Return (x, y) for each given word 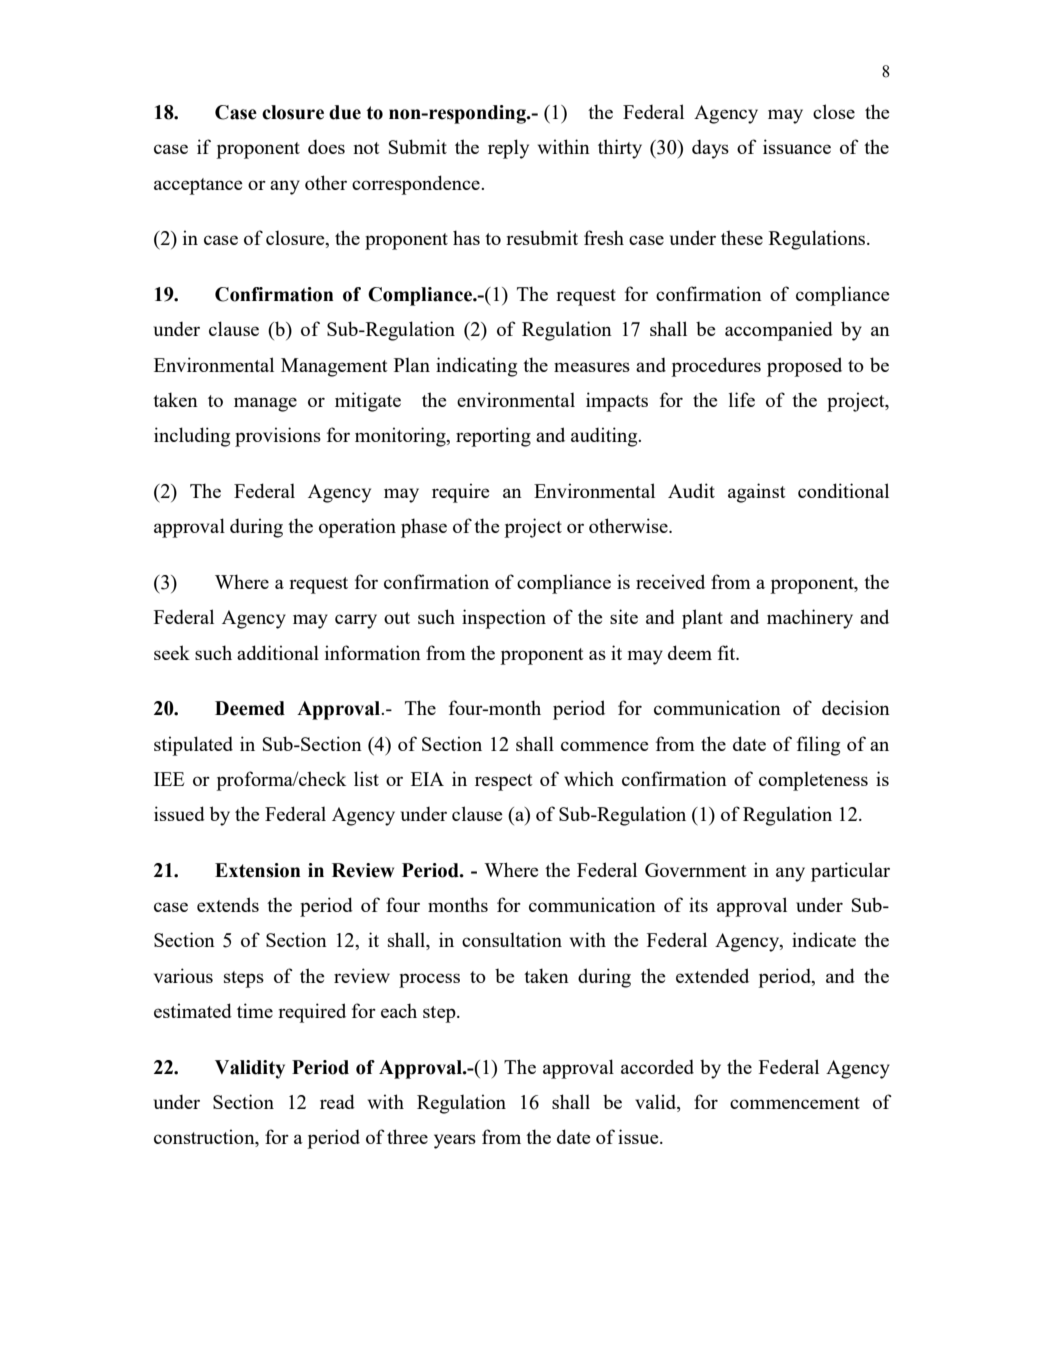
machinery (810, 619)
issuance (797, 146)
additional (278, 652)
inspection (504, 619)
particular (850, 872)
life (742, 399)
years (455, 1141)
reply (508, 149)
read (337, 1101)
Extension (258, 870)
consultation (512, 939)
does (326, 147)
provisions (278, 437)
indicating (476, 367)
